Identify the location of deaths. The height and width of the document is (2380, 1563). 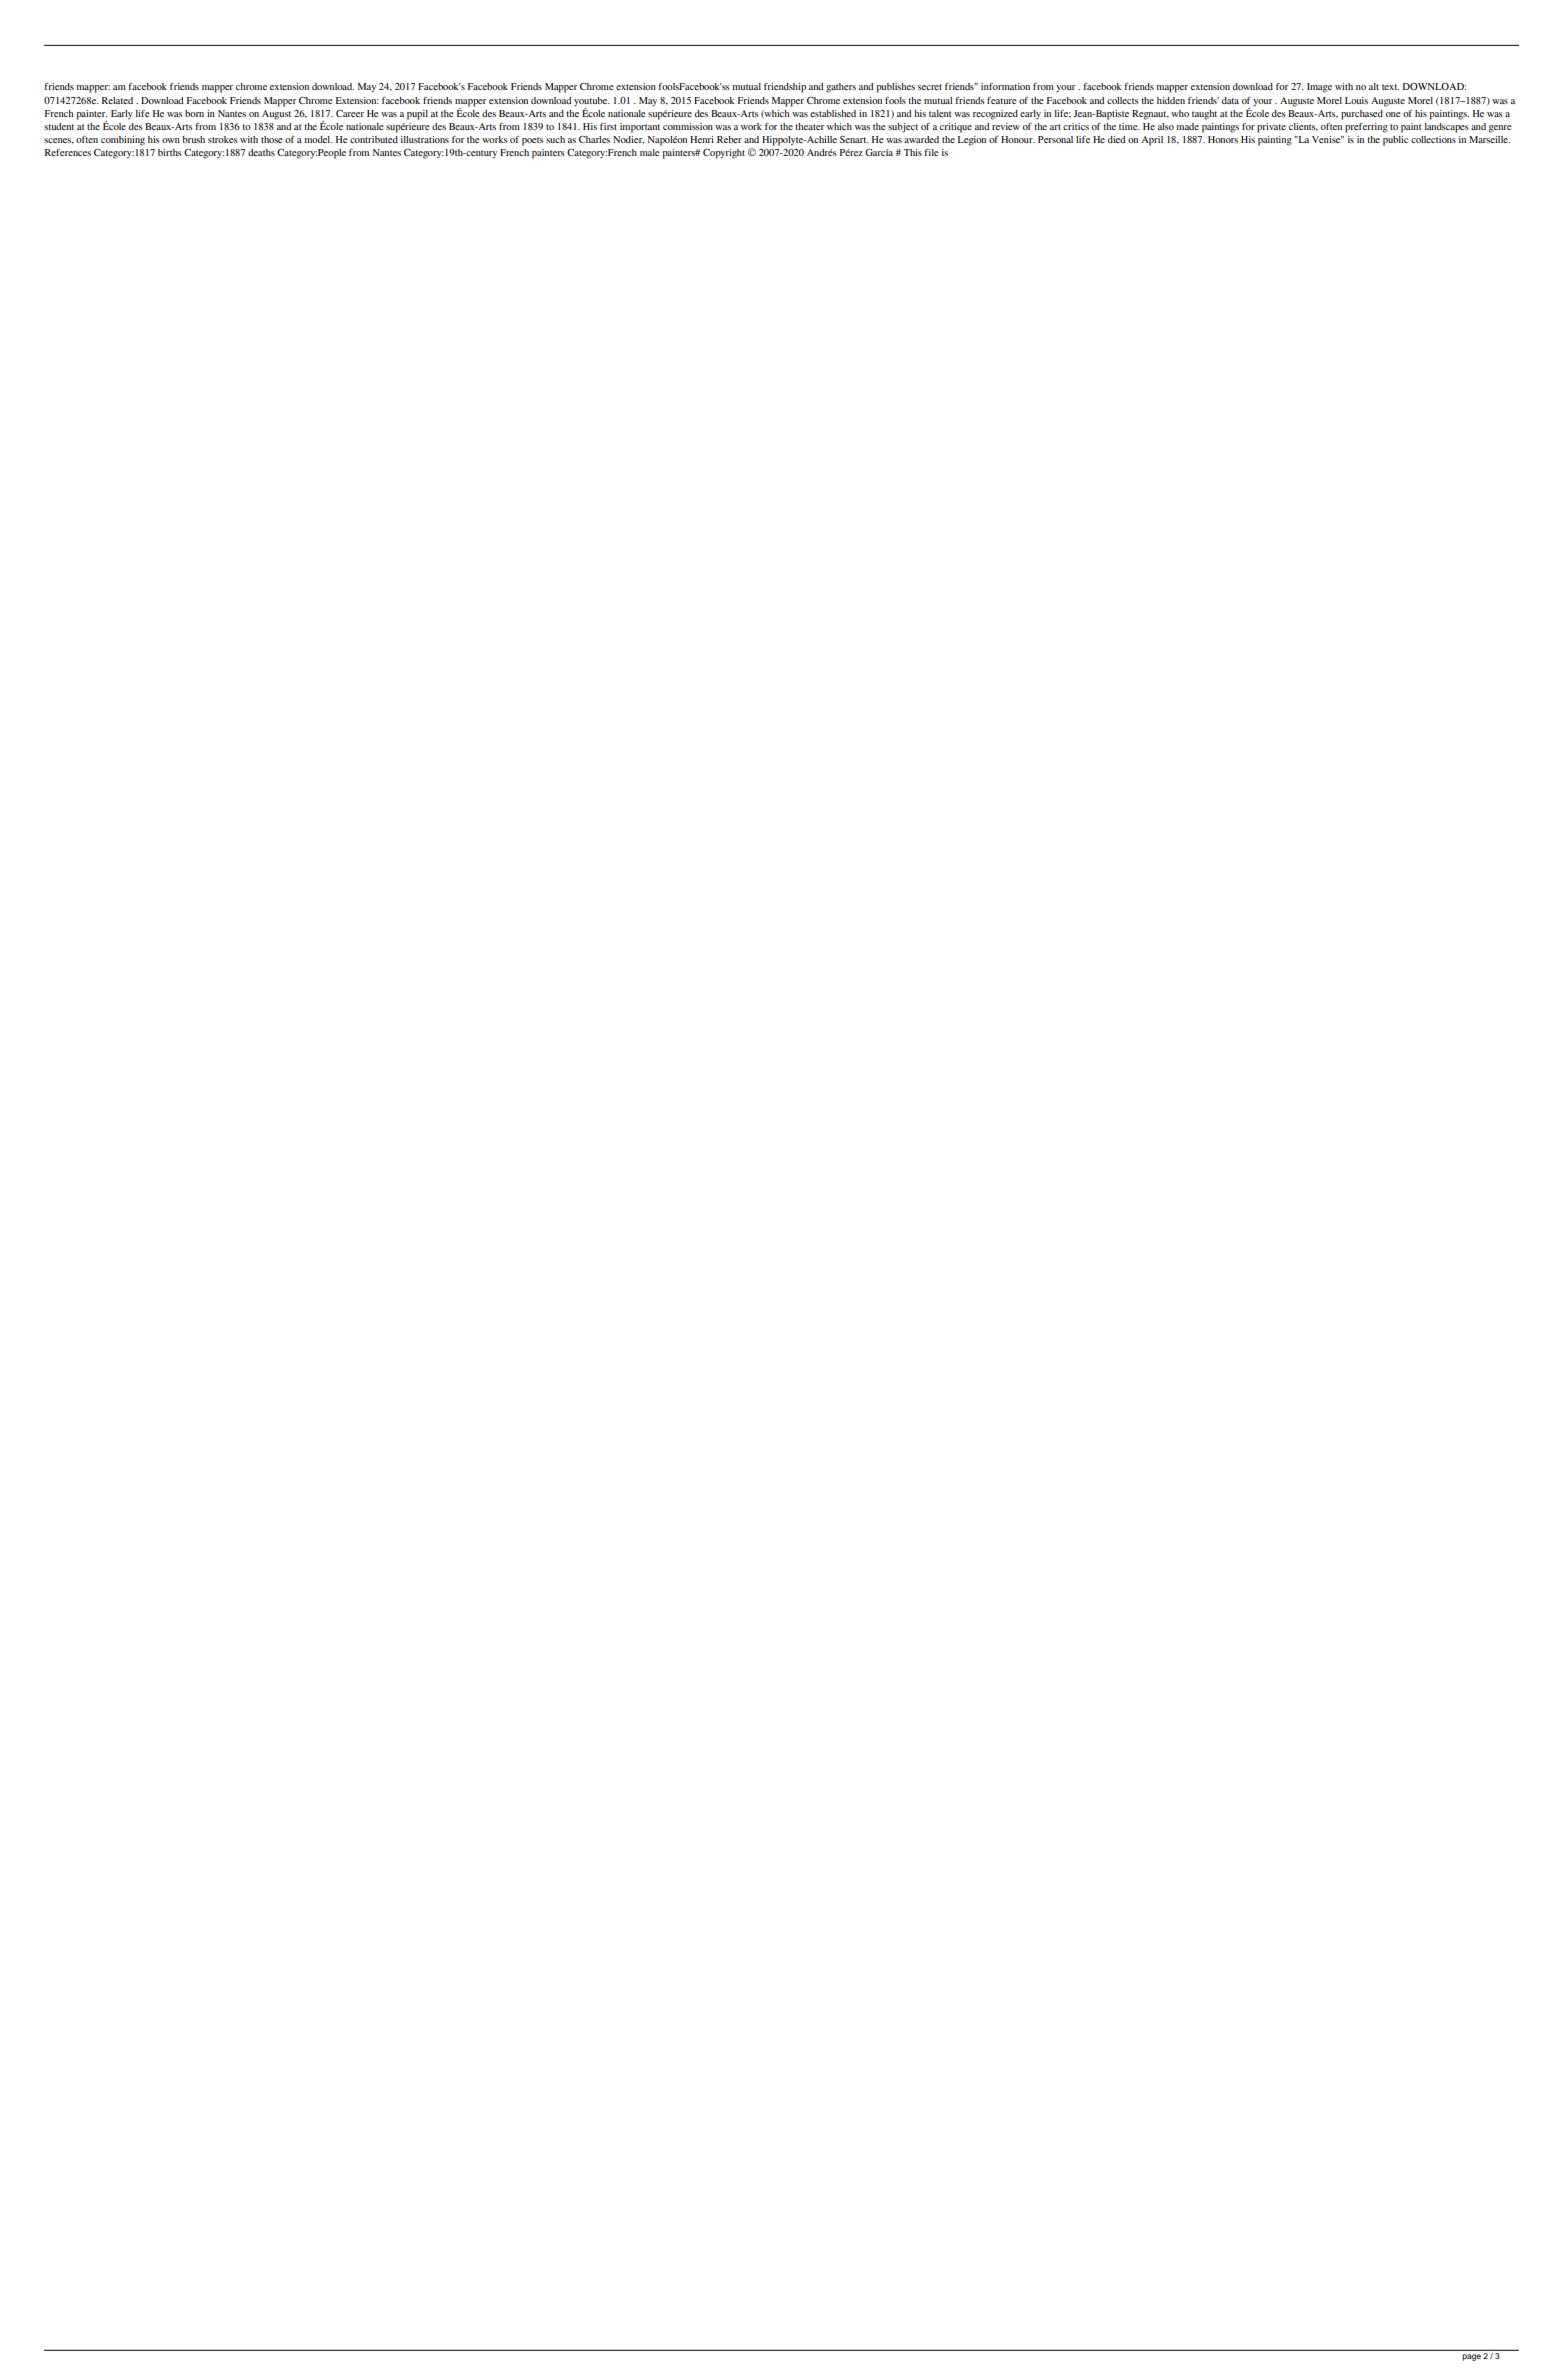
(261, 152).
